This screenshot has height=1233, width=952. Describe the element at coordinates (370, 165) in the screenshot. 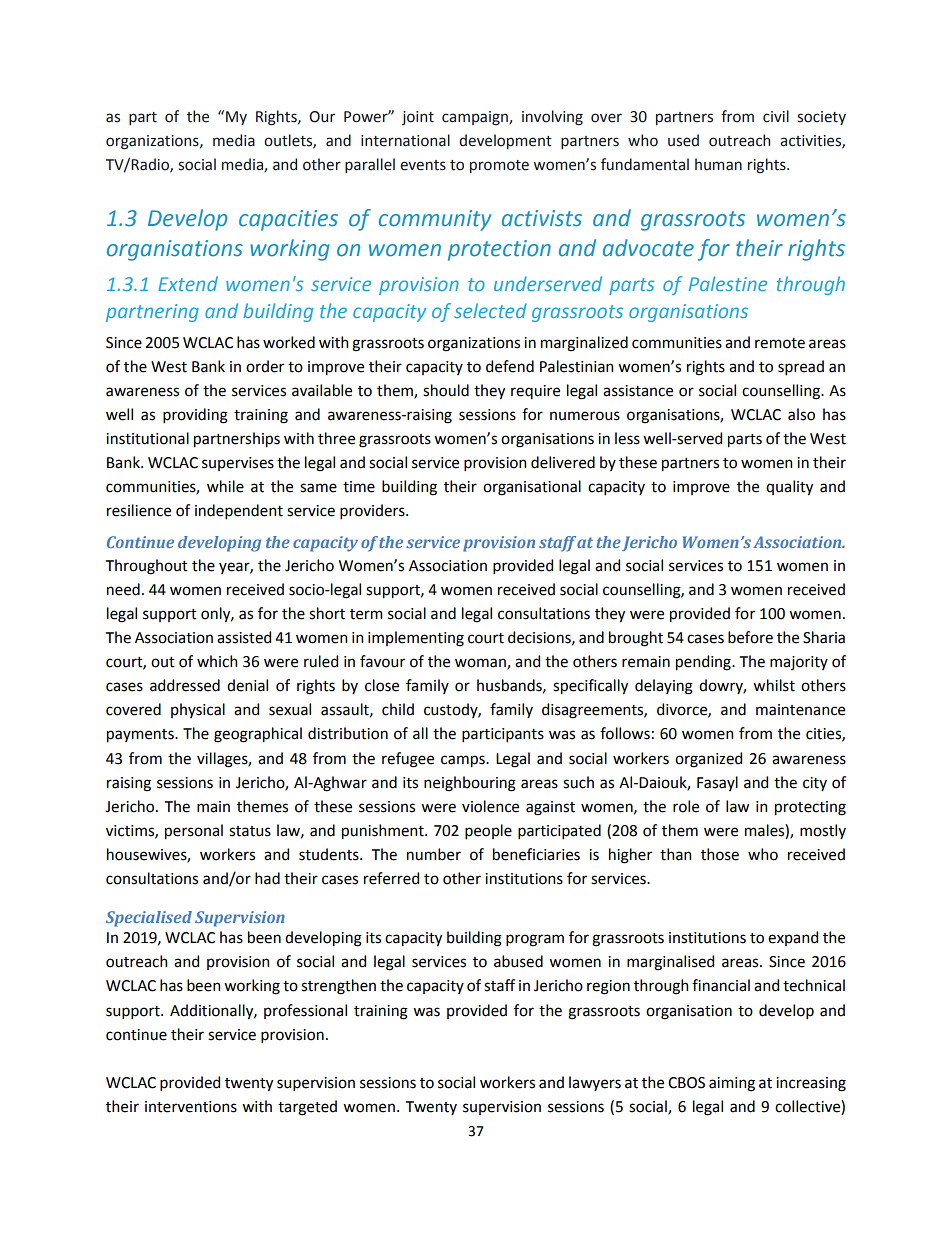

I see `parallel` at that location.
